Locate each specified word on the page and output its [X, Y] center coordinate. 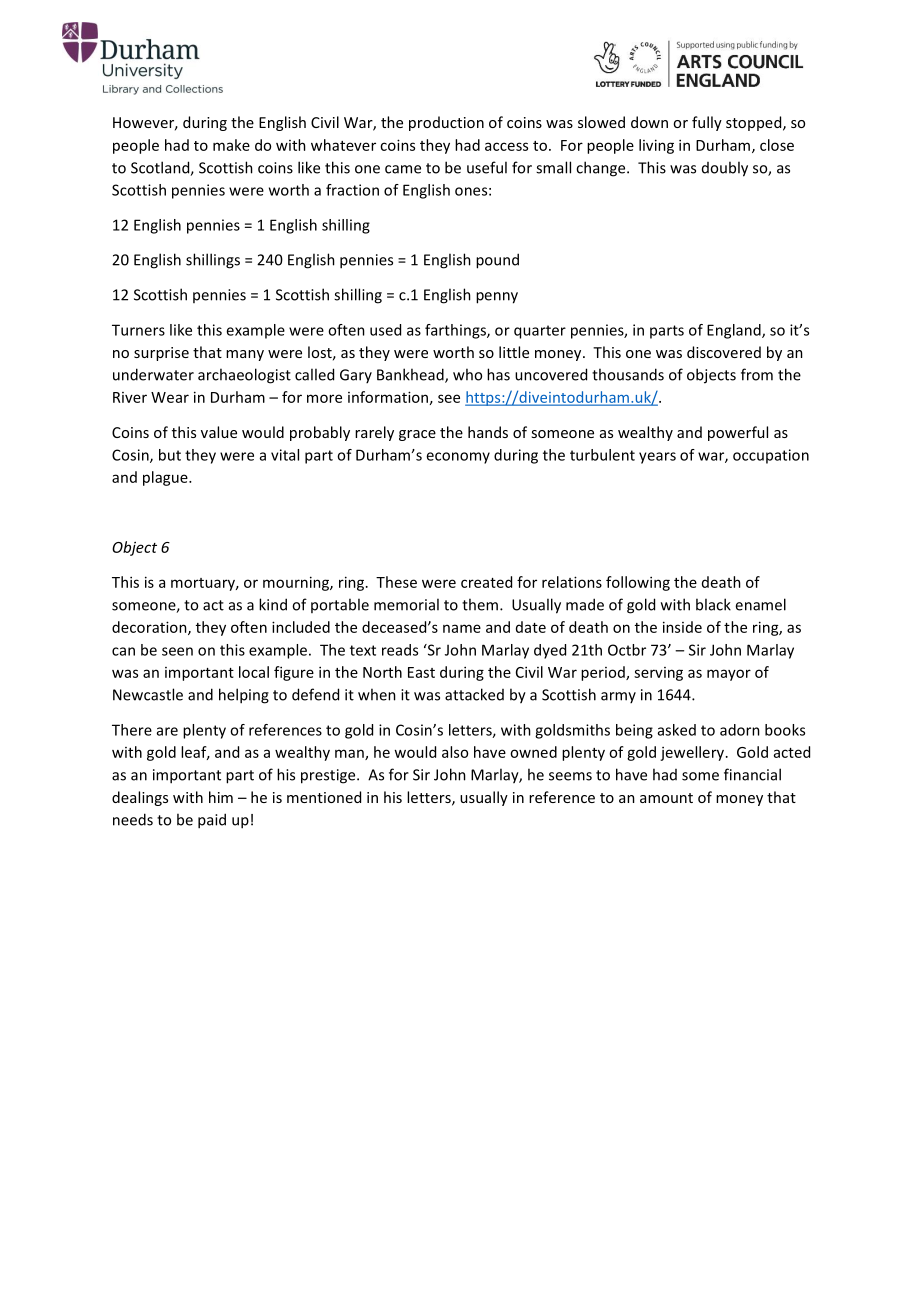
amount [666, 798]
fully [707, 123]
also [455, 752]
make [231, 145]
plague [166, 478]
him [221, 797]
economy [458, 458]
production [446, 123]
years [657, 458]
